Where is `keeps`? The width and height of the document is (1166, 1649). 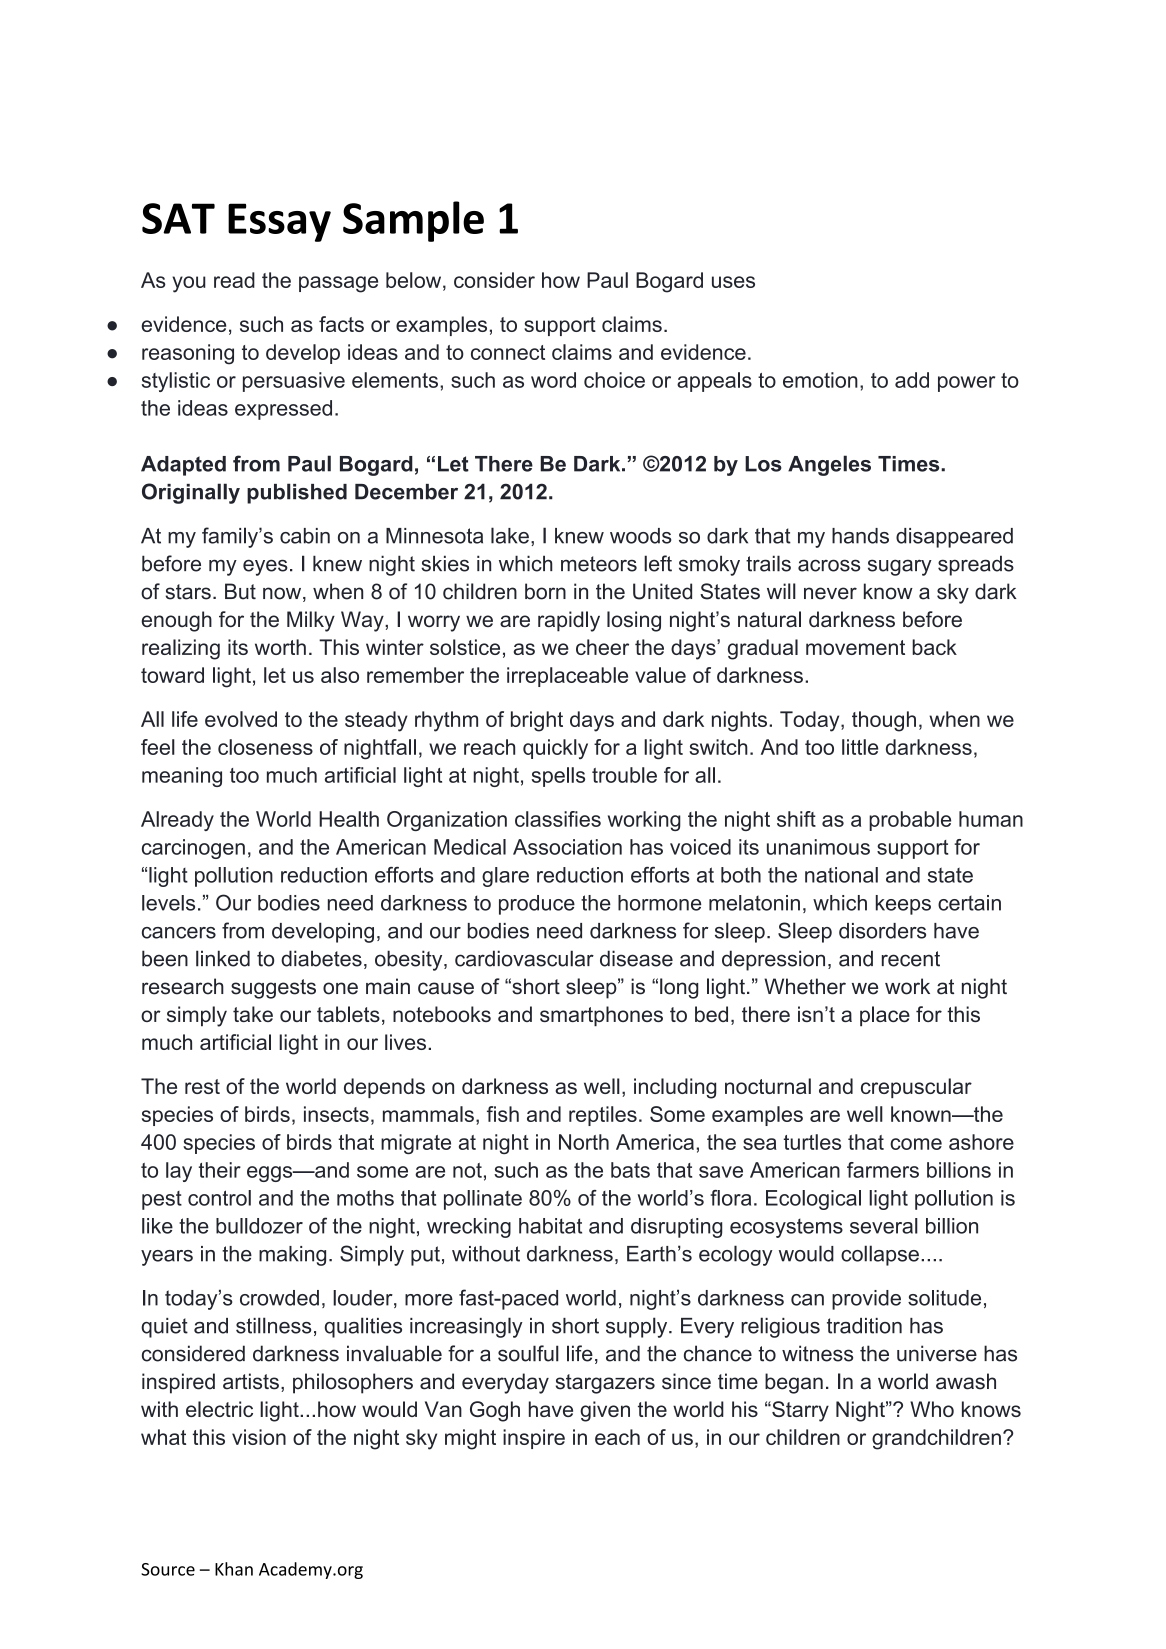
keeps is located at coordinates (903, 905).
